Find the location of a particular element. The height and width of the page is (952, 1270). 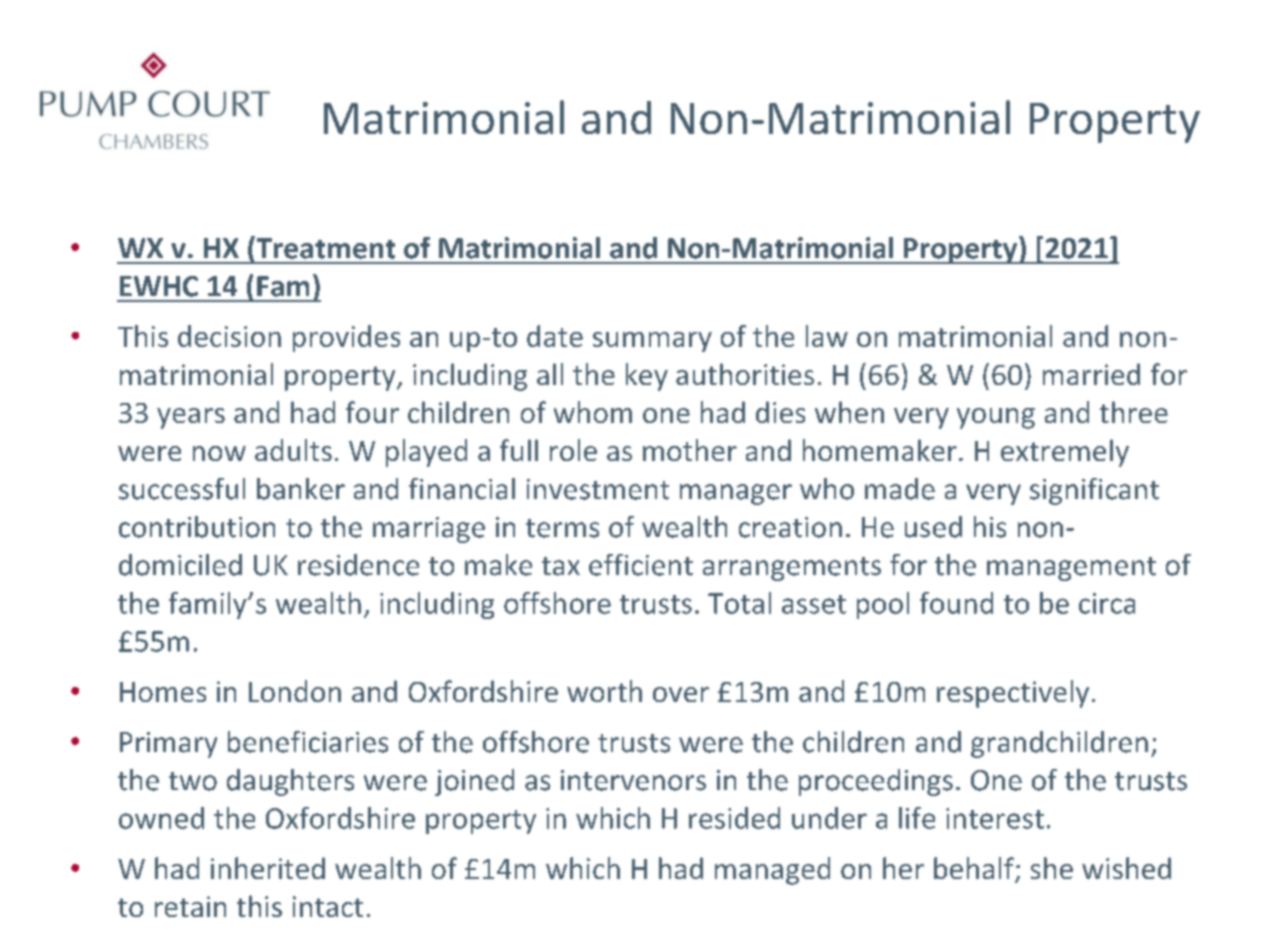

over is located at coordinates (681, 694).
